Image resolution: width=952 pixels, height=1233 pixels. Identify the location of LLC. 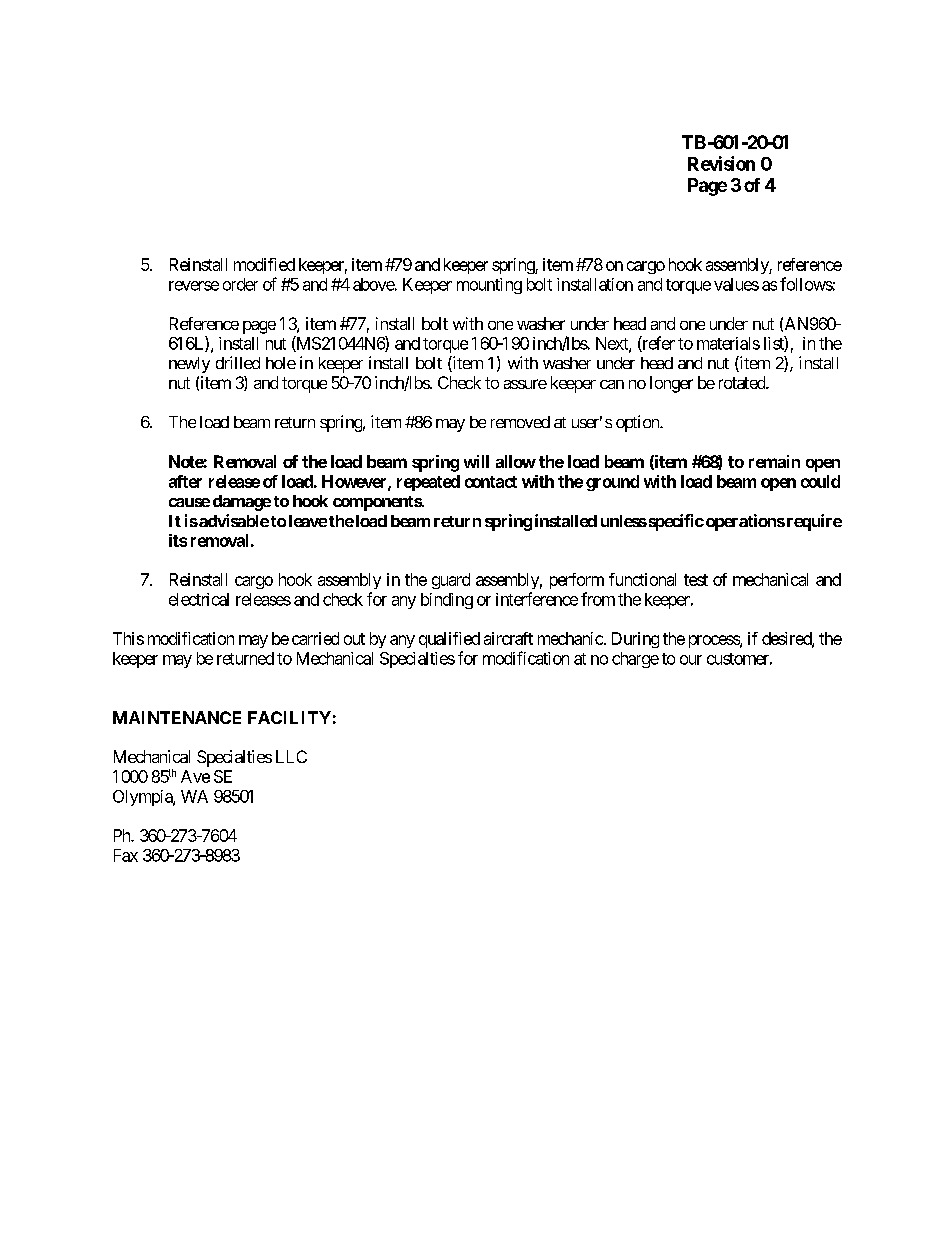
(291, 756).
